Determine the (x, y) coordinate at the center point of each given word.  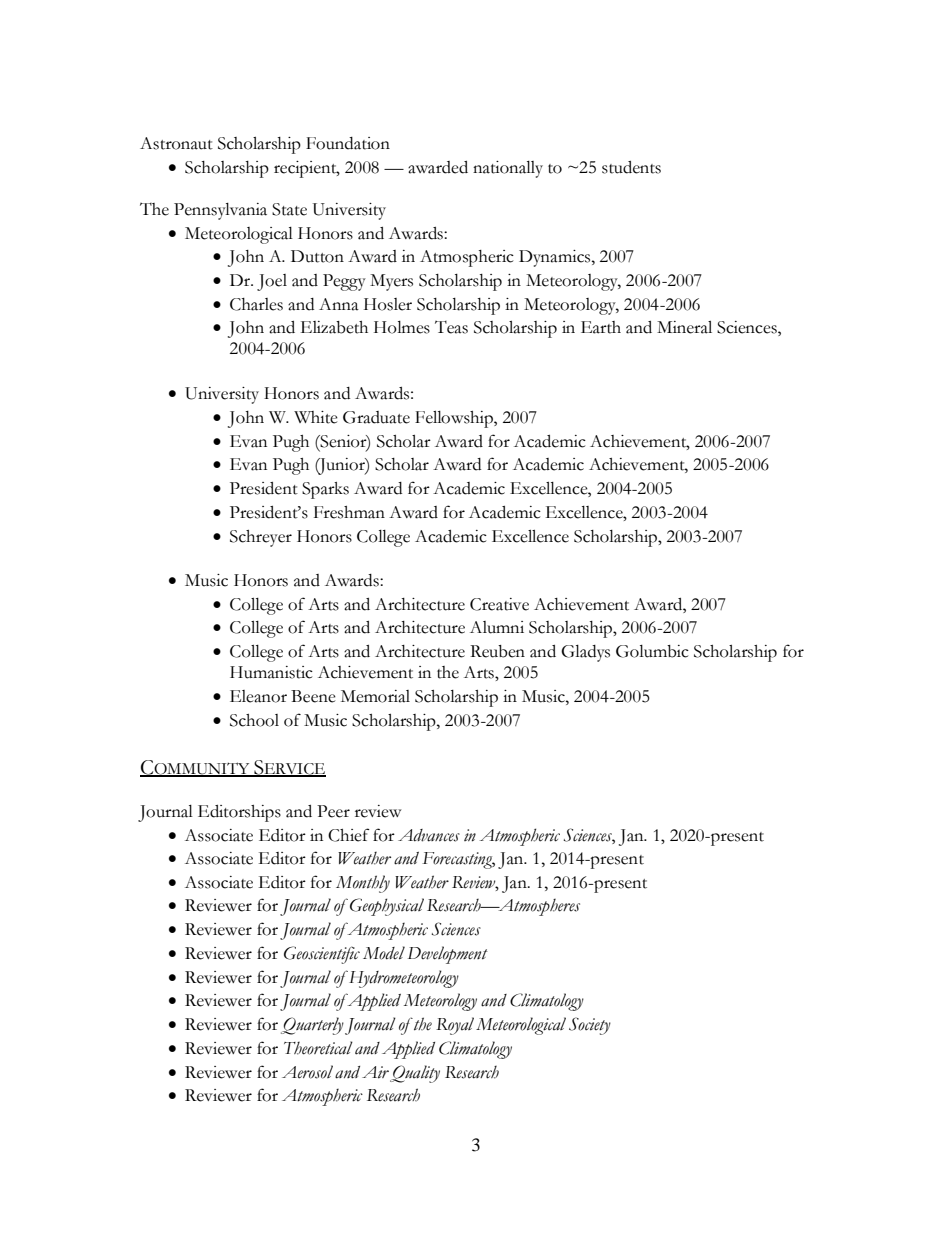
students (631, 167)
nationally (508, 169)
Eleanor (258, 696)
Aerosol (307, 1072)
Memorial (375, 696)
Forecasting (458, 860)
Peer (333, 811)
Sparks (325, 490)
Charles (256, 304)
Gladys (585, 653)
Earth (601, 327)
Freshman (349, 512)
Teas (451, 327)
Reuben (497, 651)
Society (590, 1026)
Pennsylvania (220, 211)
